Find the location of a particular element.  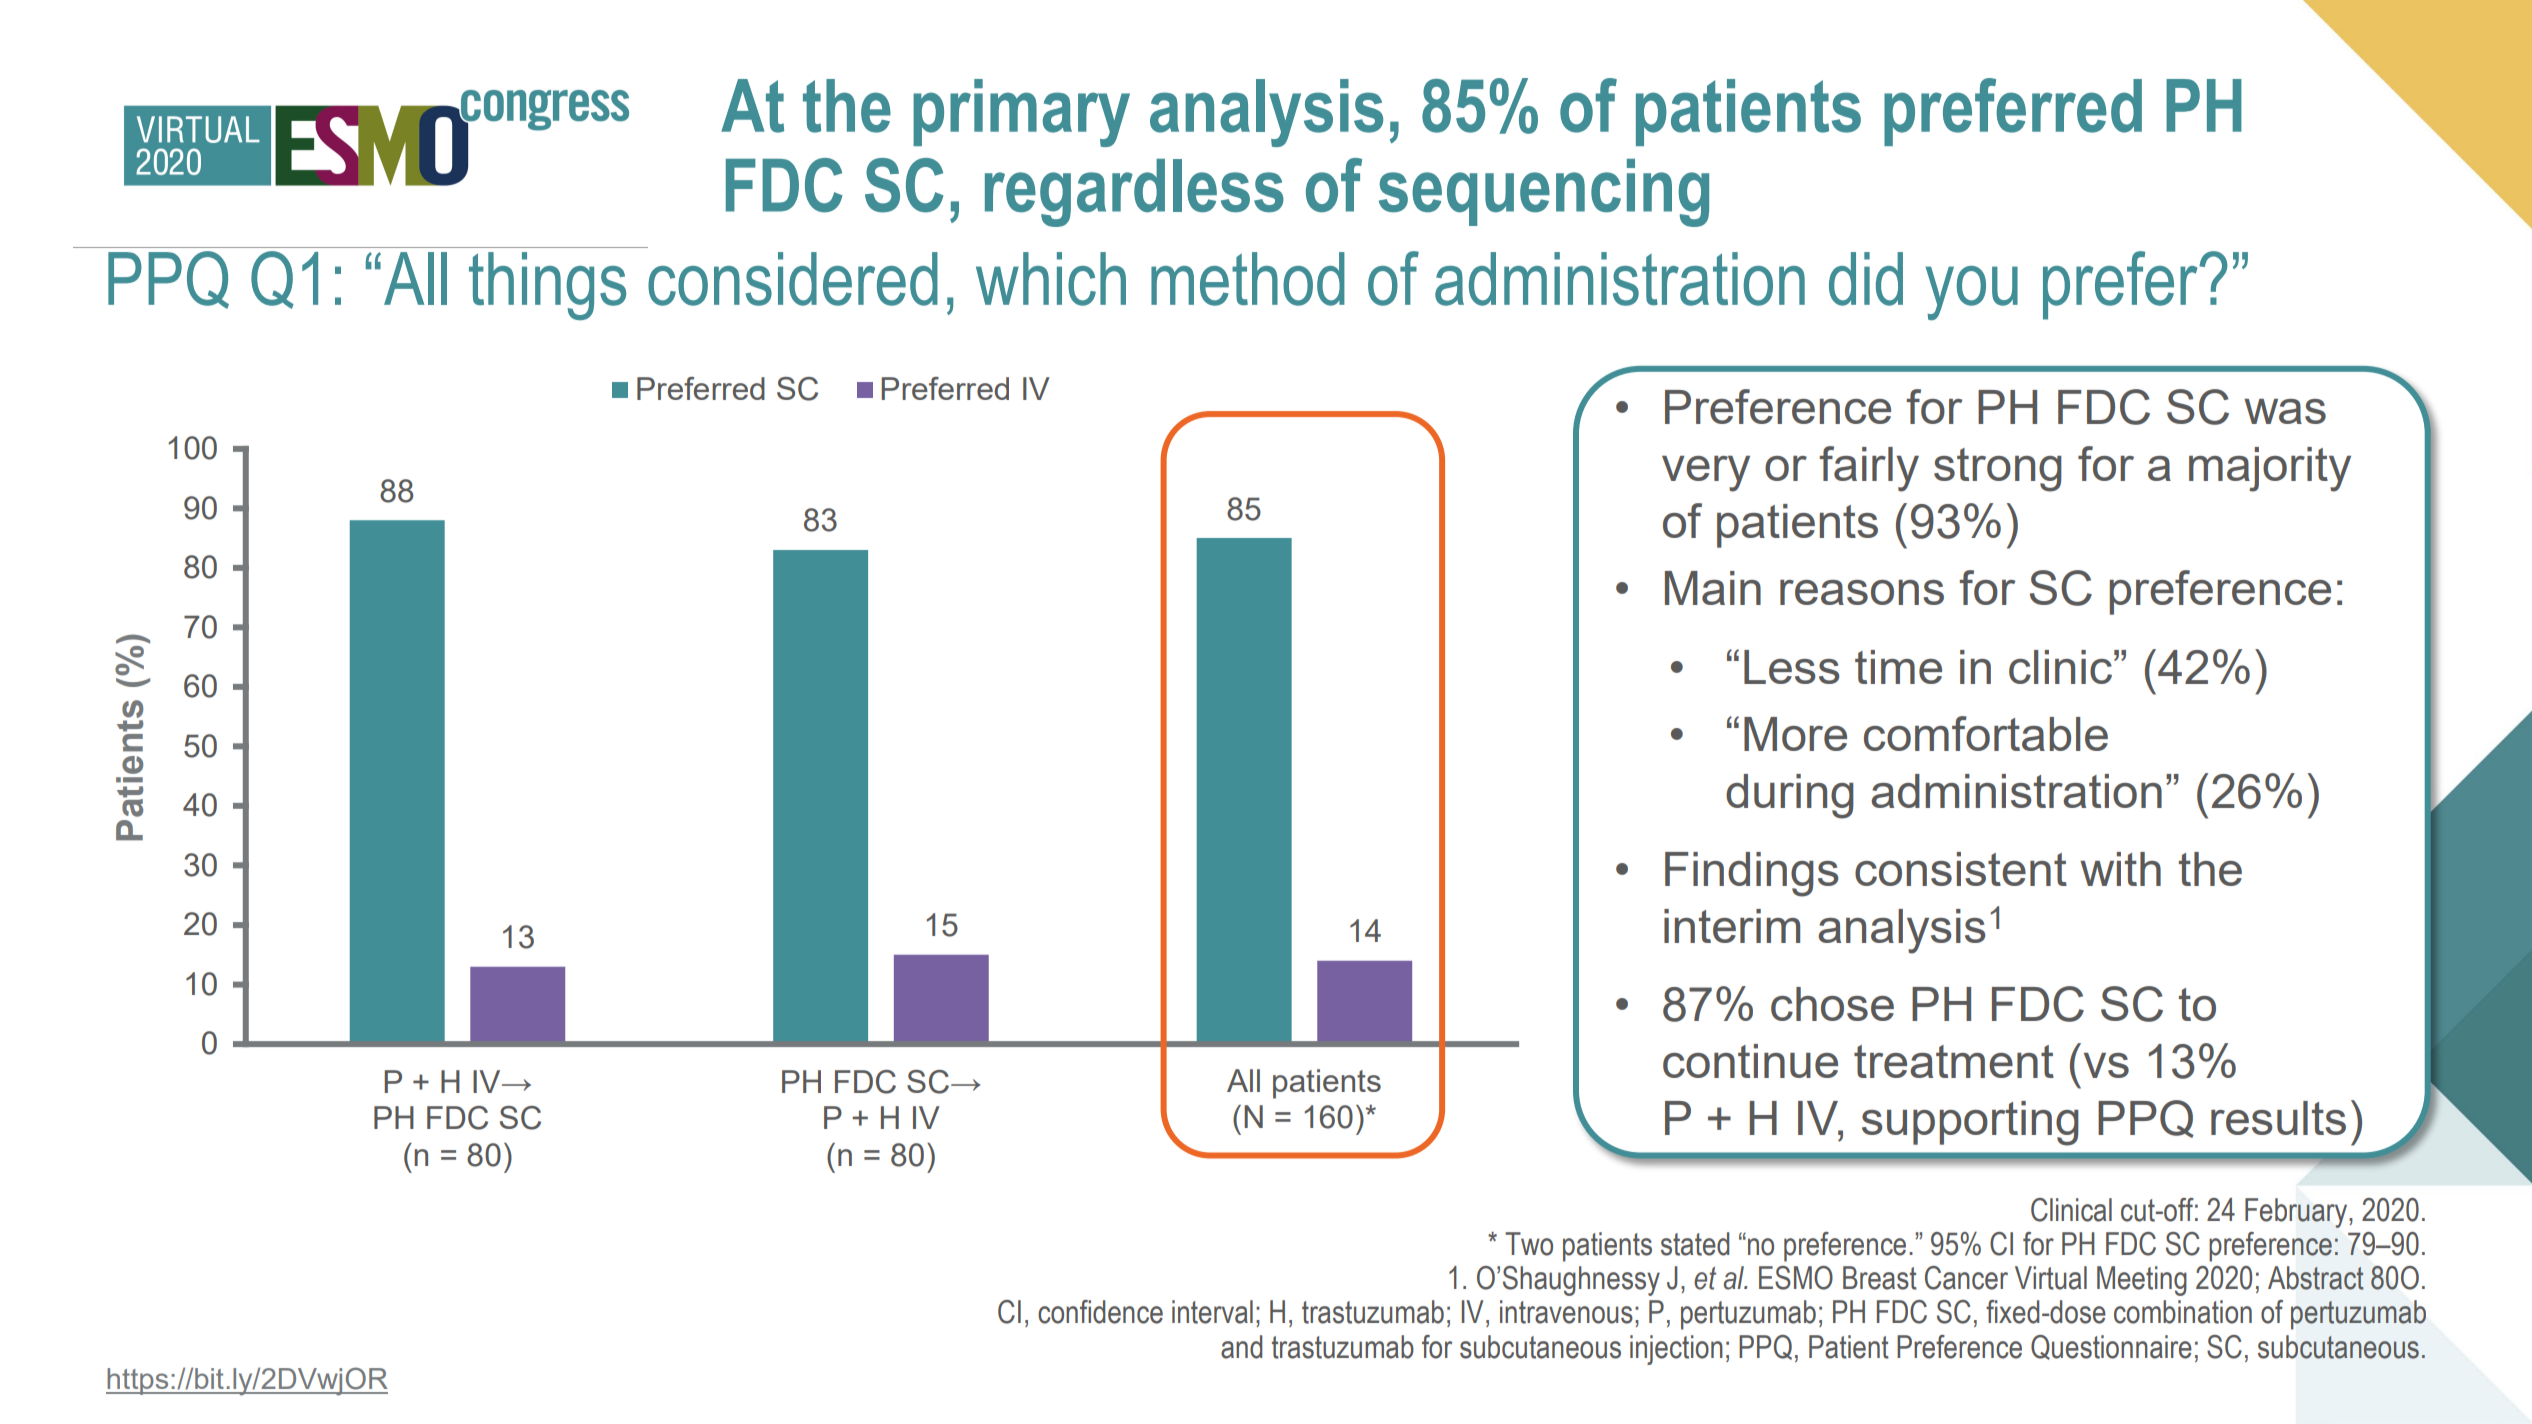

confidence is located at coordinates (1100, 1312).
